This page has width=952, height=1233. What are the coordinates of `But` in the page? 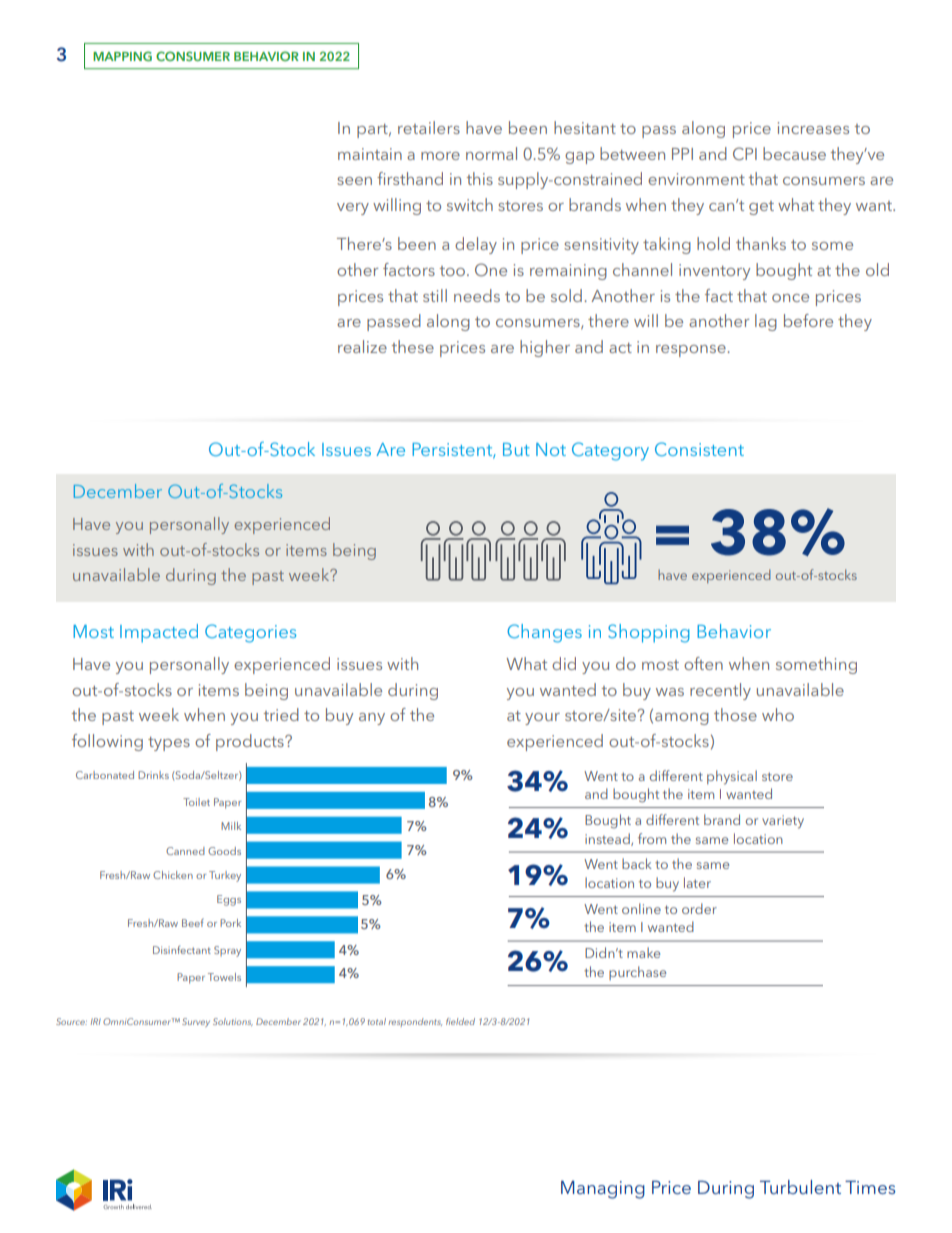 It's located at (516, 449).
